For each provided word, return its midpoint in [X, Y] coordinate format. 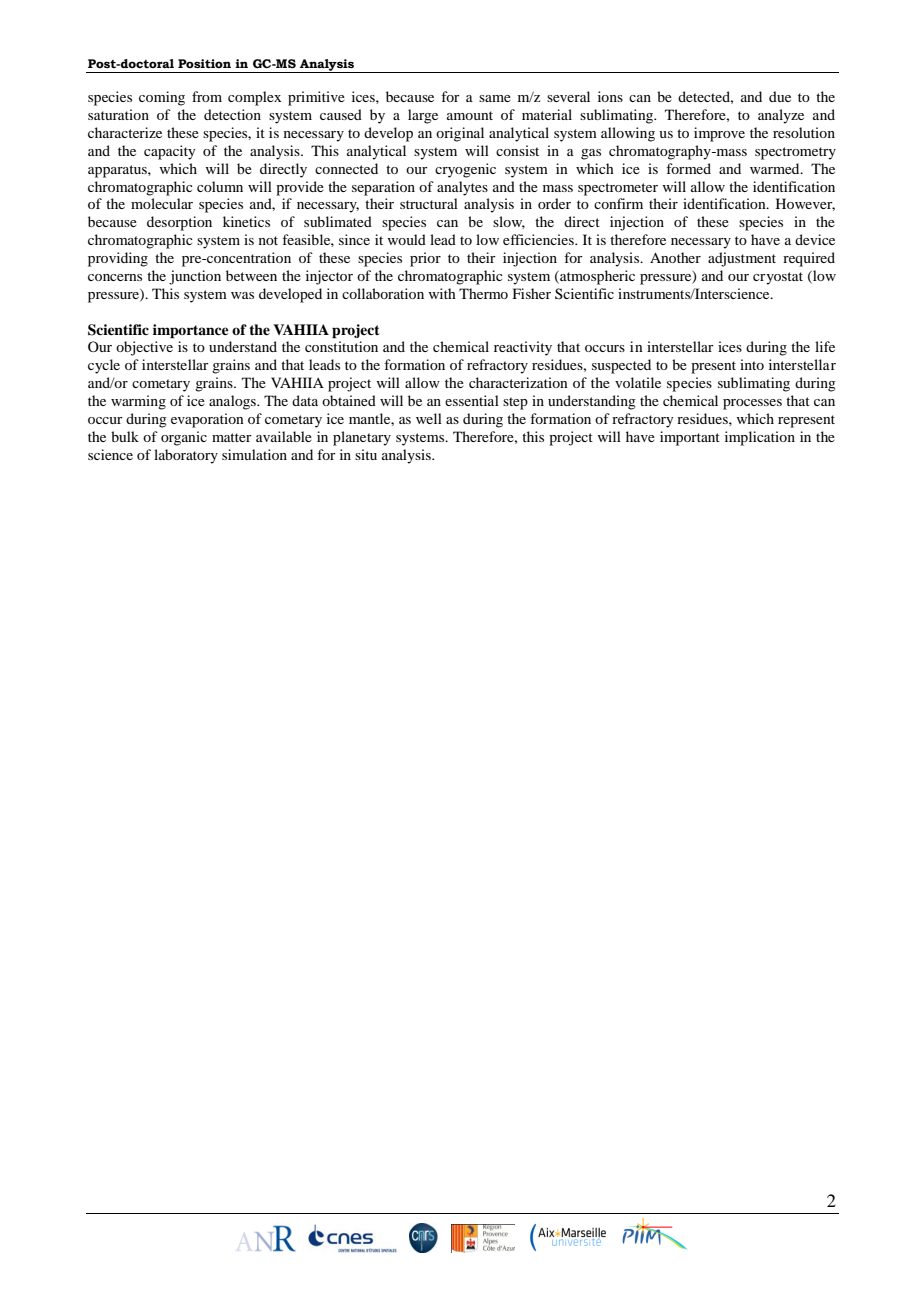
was [242, 295]
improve [719, 134]
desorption [179, 223]
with [442, 293]
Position [204, 63]
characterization [518, 382]
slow [509, 222]
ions [610, 96]
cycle [104, 366]
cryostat [778, 278]
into [752, 364]
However [805, 204]
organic [184, 438]
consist [517, 150]
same [495, 98]
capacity [169, 152]
